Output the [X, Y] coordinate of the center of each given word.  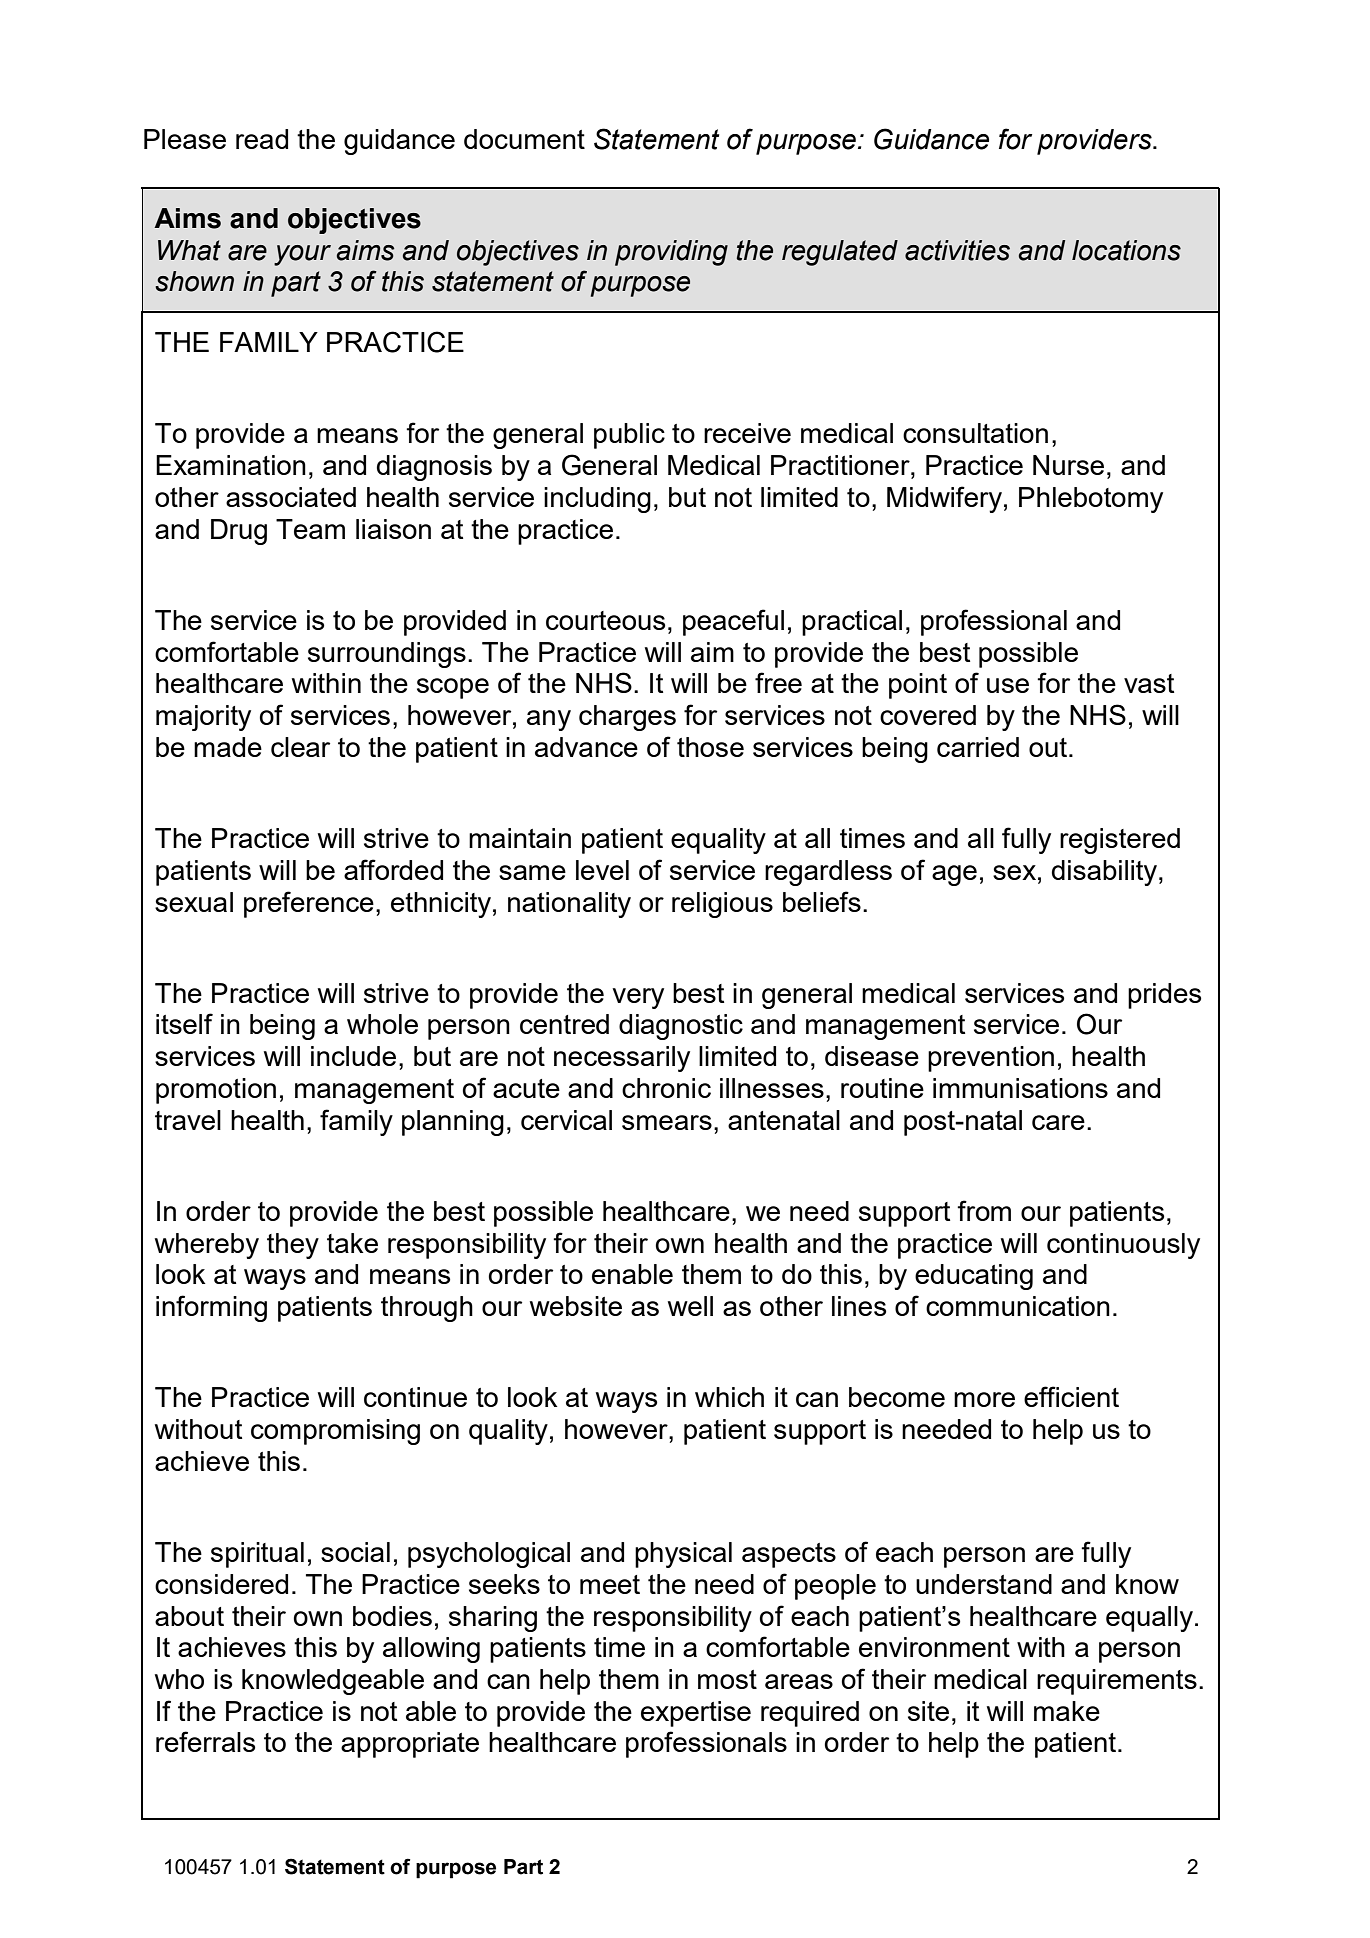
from [984, 1210]
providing [671, 253]
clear [300, 747]
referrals [205, 1741]
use [1008, 685]
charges [627, 718]
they [293, 1246]
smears [667, 1122]
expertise [696, 1714]
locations [1126, 250]
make [1067, 1711]
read [262, 139]
